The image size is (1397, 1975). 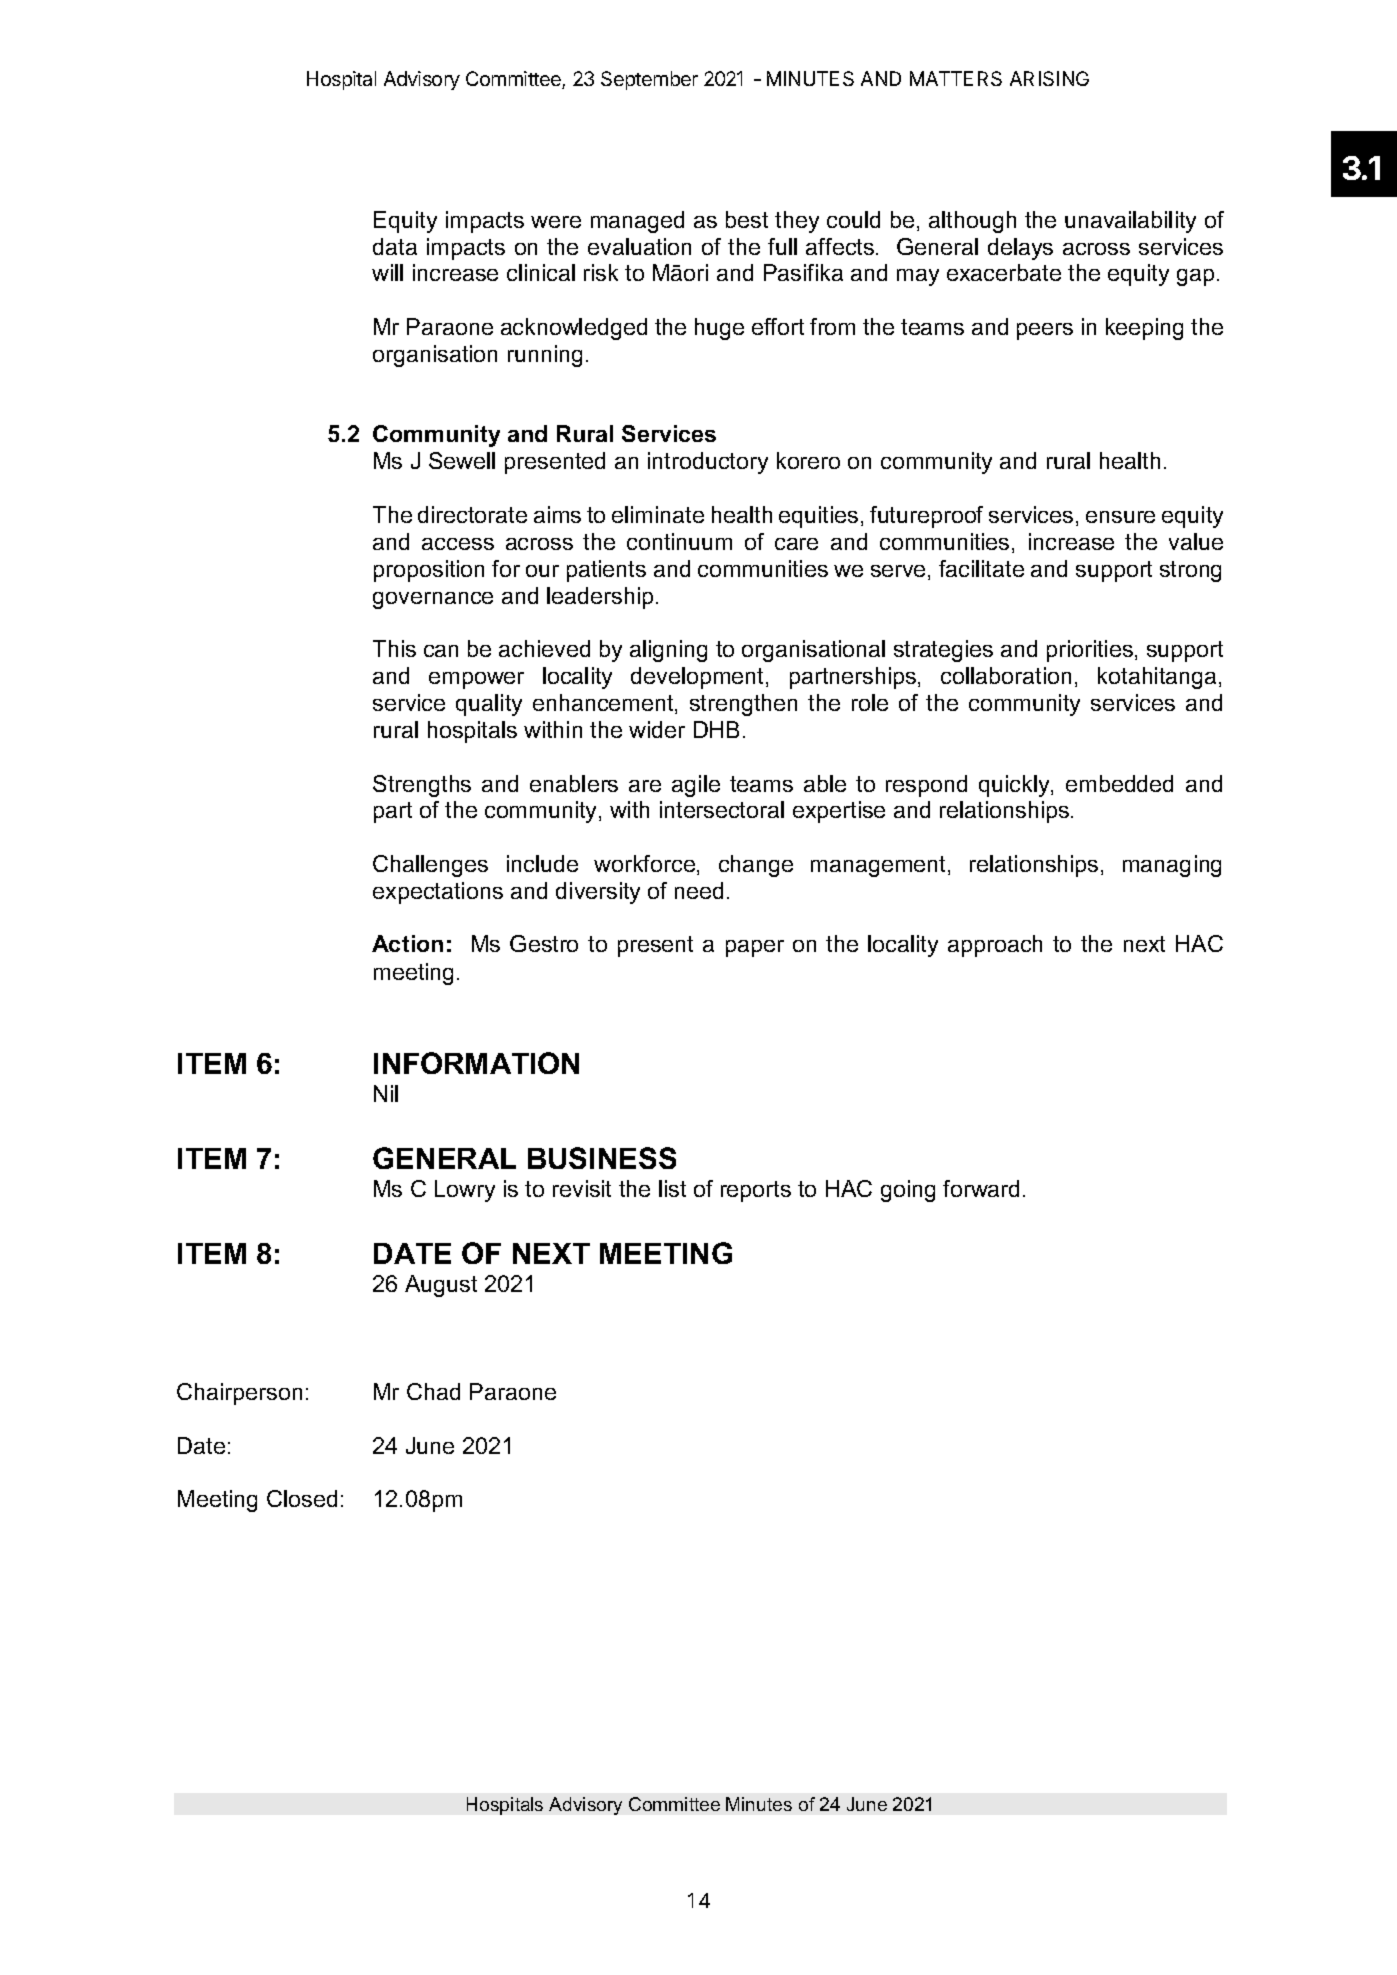 What do you see at coordinates (395, 246) in the screenshot?
I see `data` at bounding box center [395, 246].
